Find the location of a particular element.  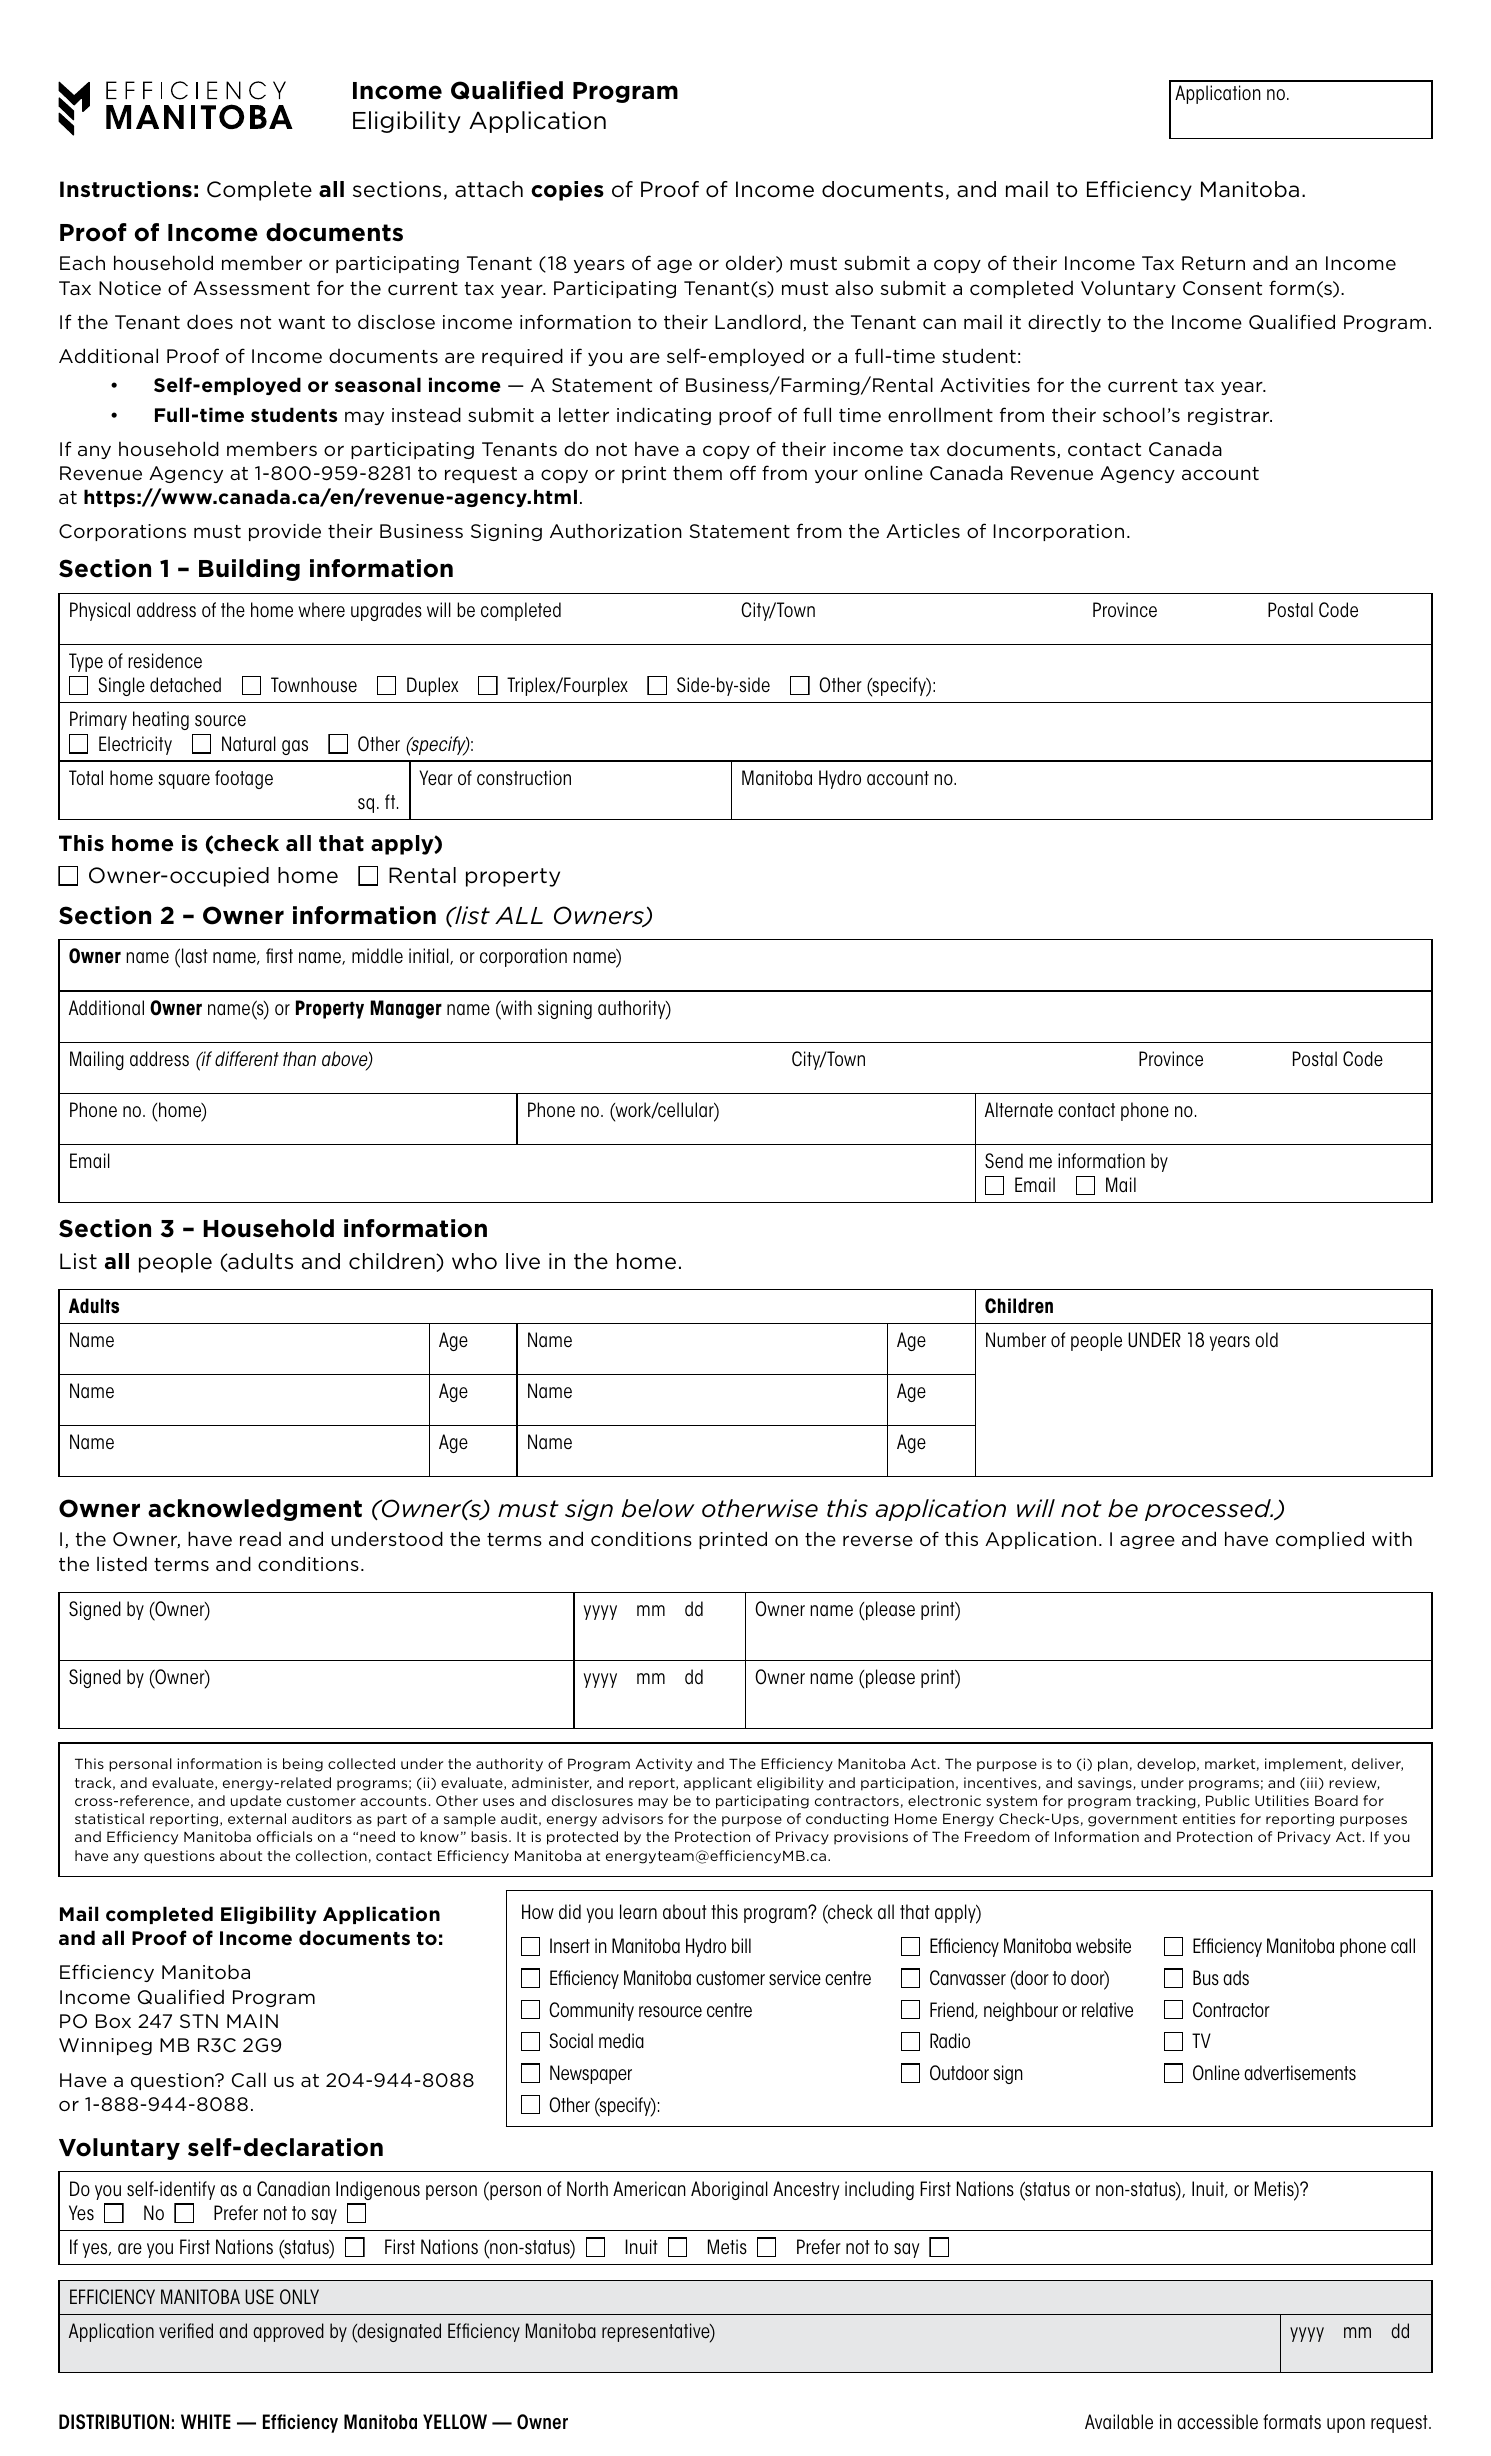

construction is located at coordinates (524, 778).
